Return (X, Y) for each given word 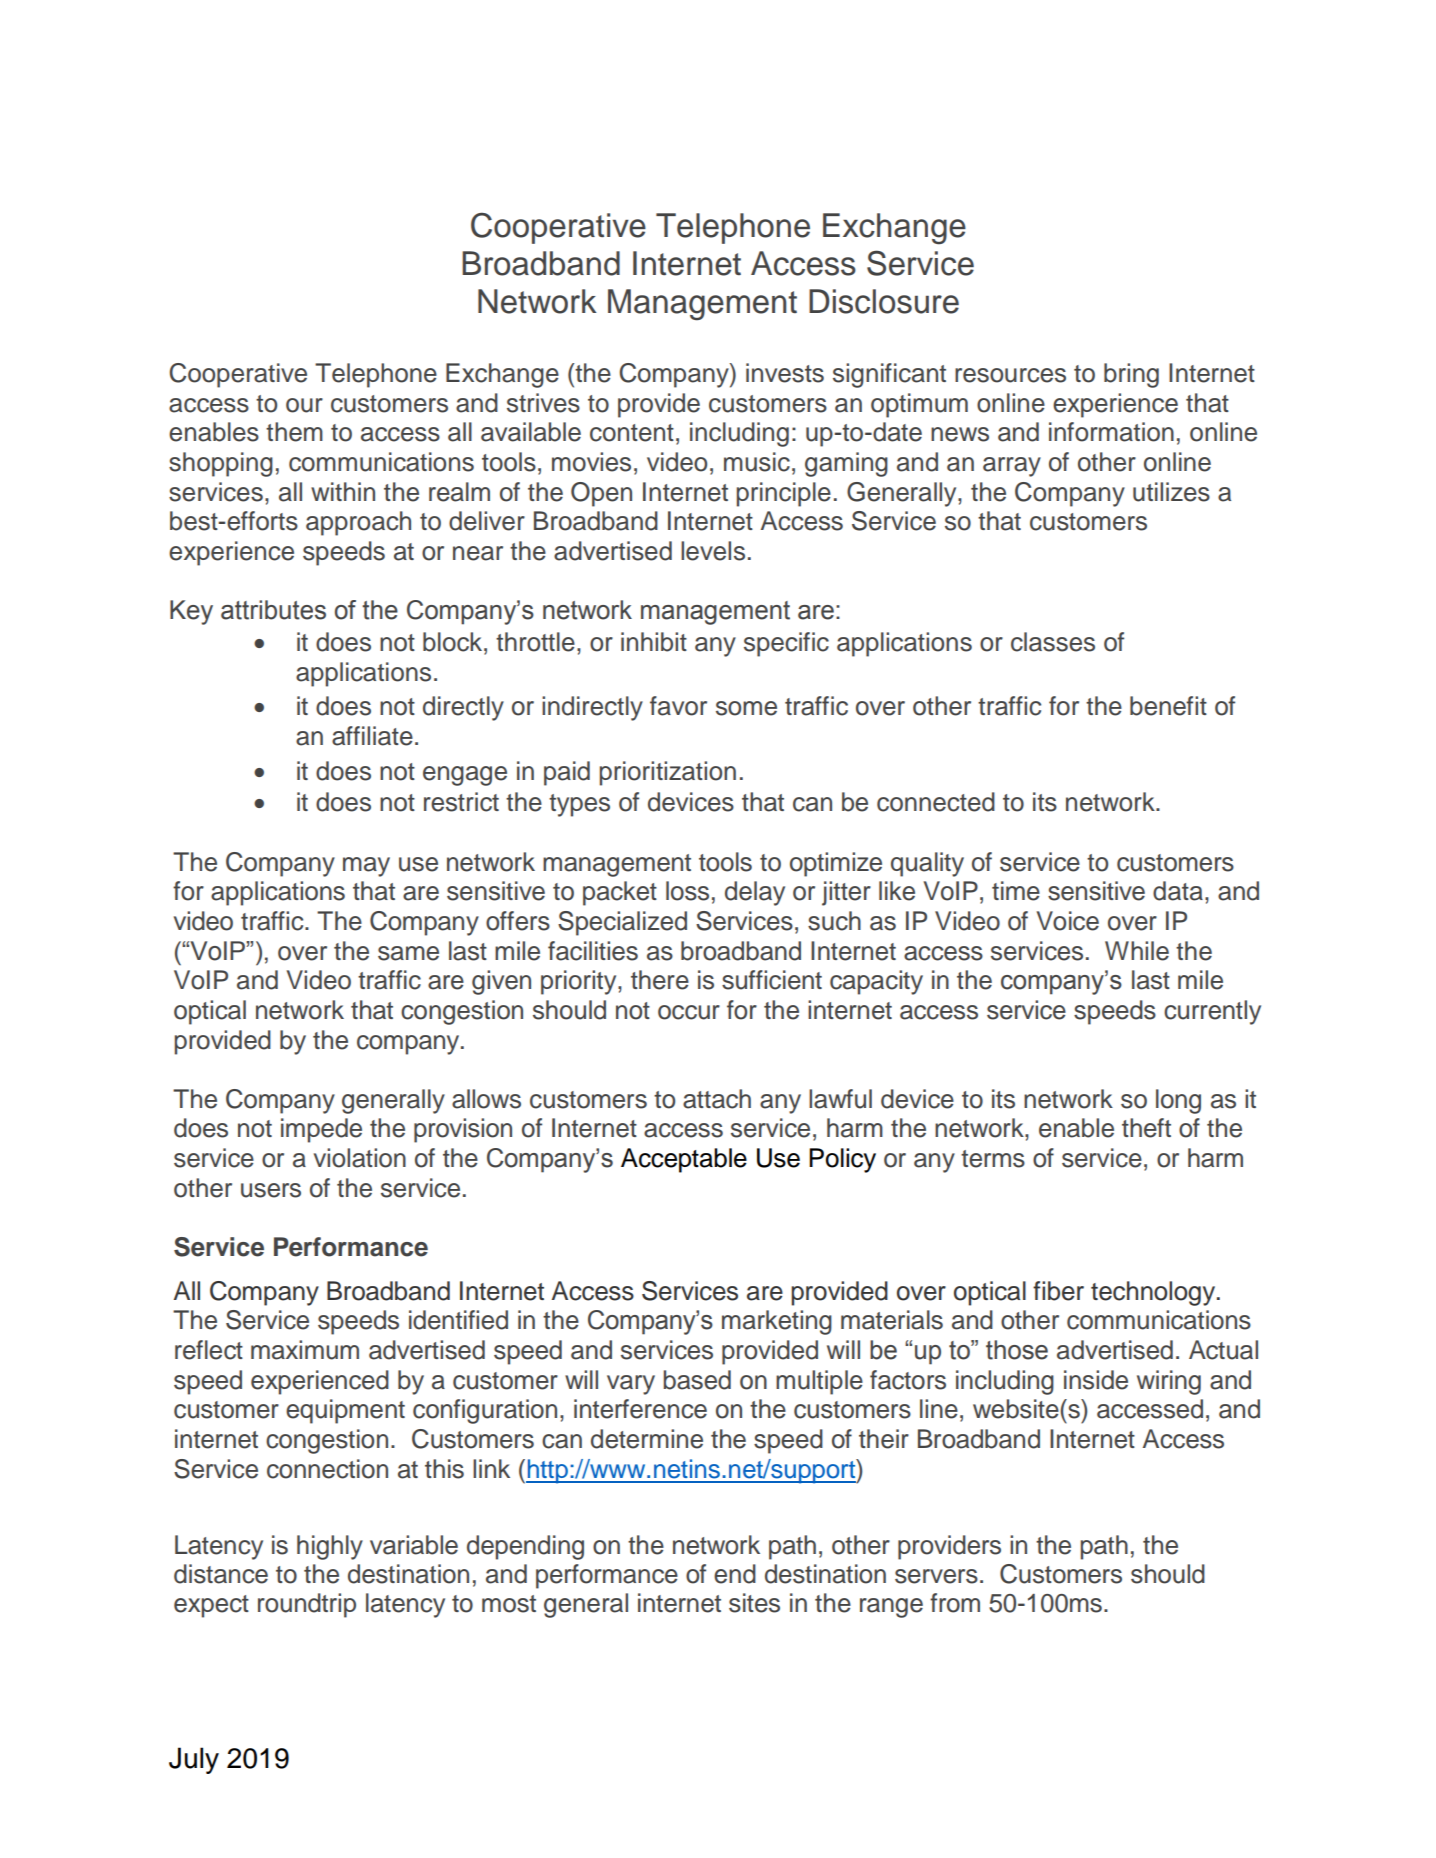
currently (1212, 1012)
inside (1096, 1380)
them (294, 432)
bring (1131, 375)
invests (785, 373)
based (697, 1380)
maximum (305, 1350)
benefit (1168, 706)
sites (754, 1603)
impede (321, 1130)
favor (678, 706)
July (194, 1760)
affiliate (372, 736)
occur (689, 1012)
